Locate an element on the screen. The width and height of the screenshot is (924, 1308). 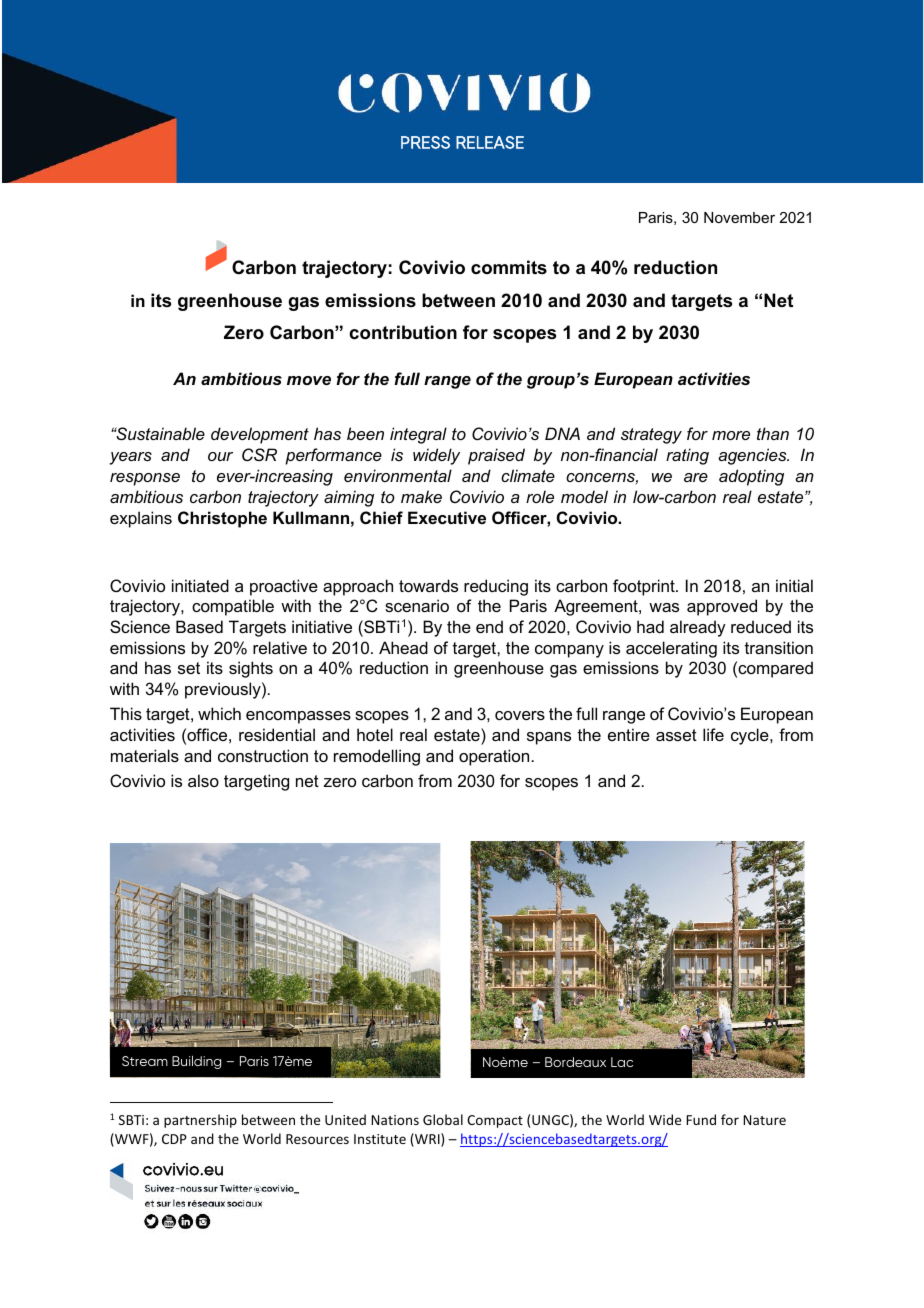
November is located at coordinates (739, 217).
